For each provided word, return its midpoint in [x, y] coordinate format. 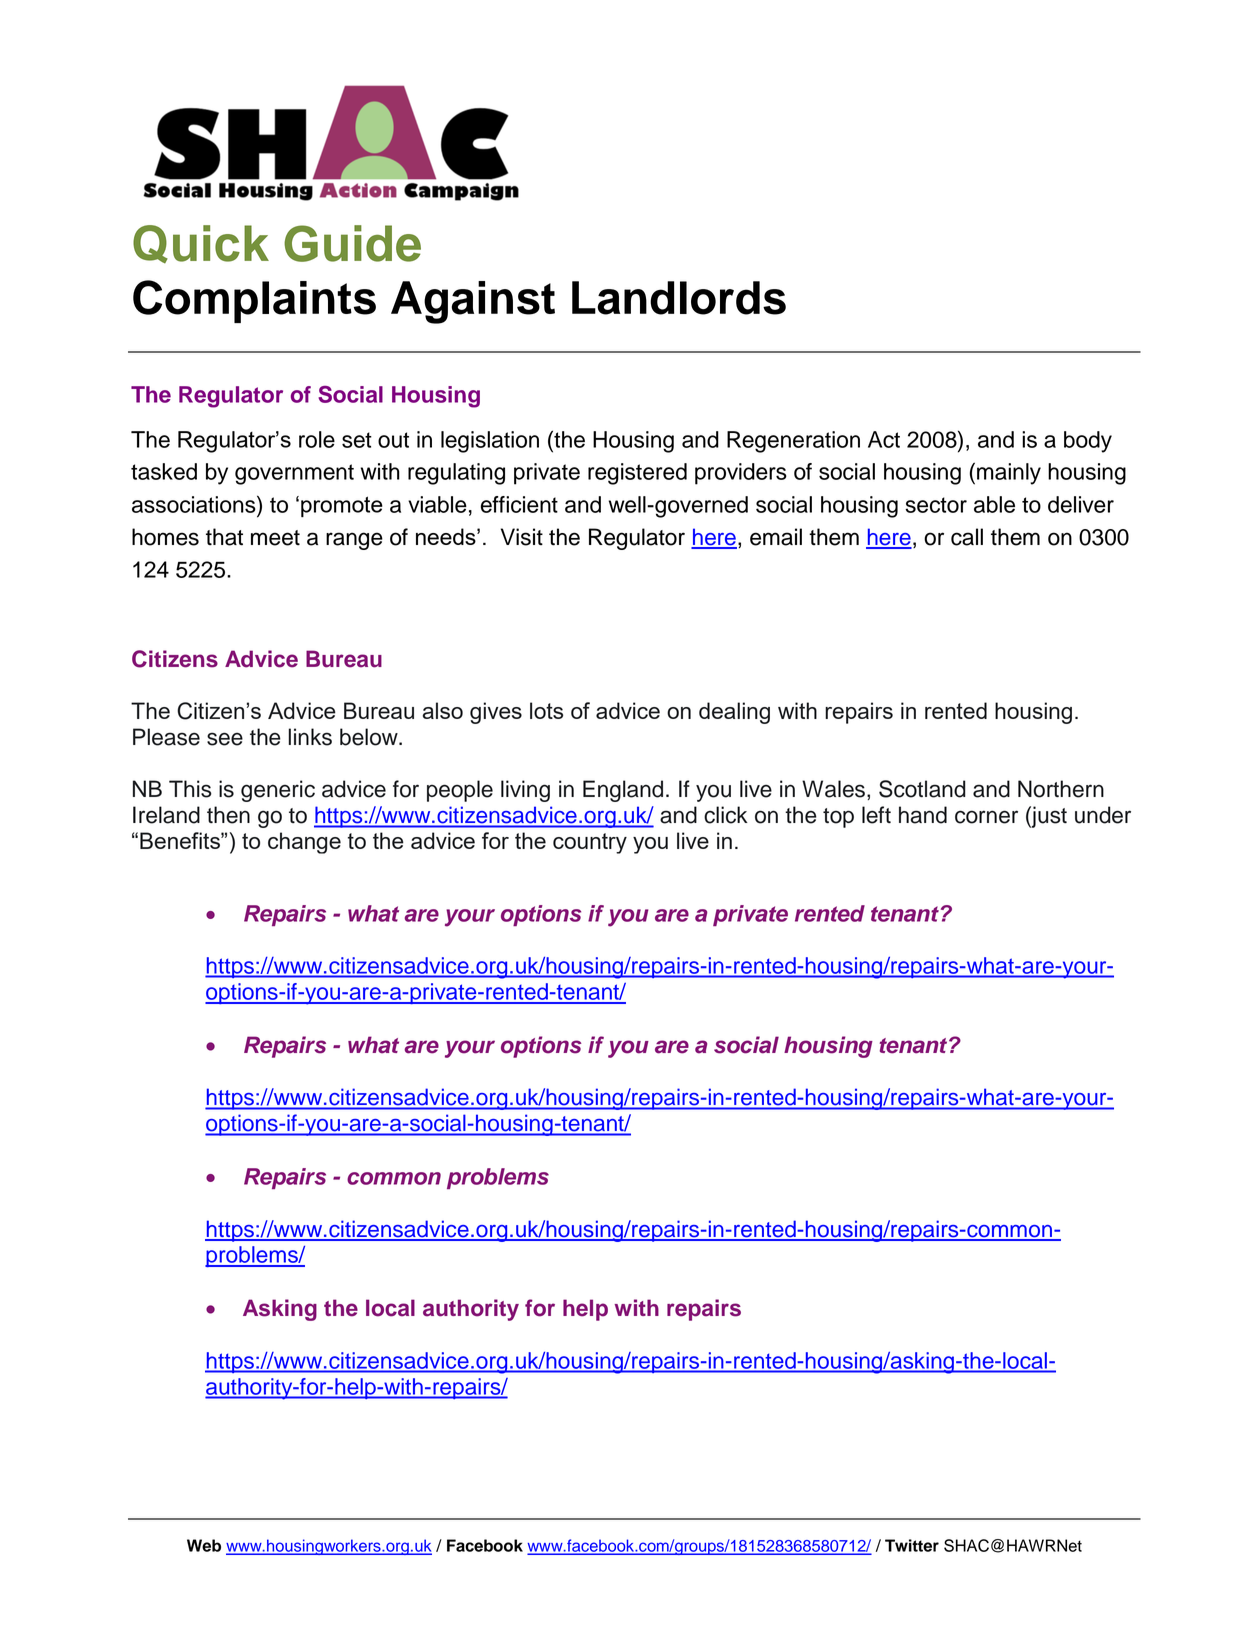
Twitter [912, 1545]
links [310, 737]
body [1088, 442]
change [304, 843]
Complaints [254, 301]
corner [986, 817]
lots [546, 710]
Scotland [922, 789]
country [590, 843]
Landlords [679, 298]
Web [204, 1545]
